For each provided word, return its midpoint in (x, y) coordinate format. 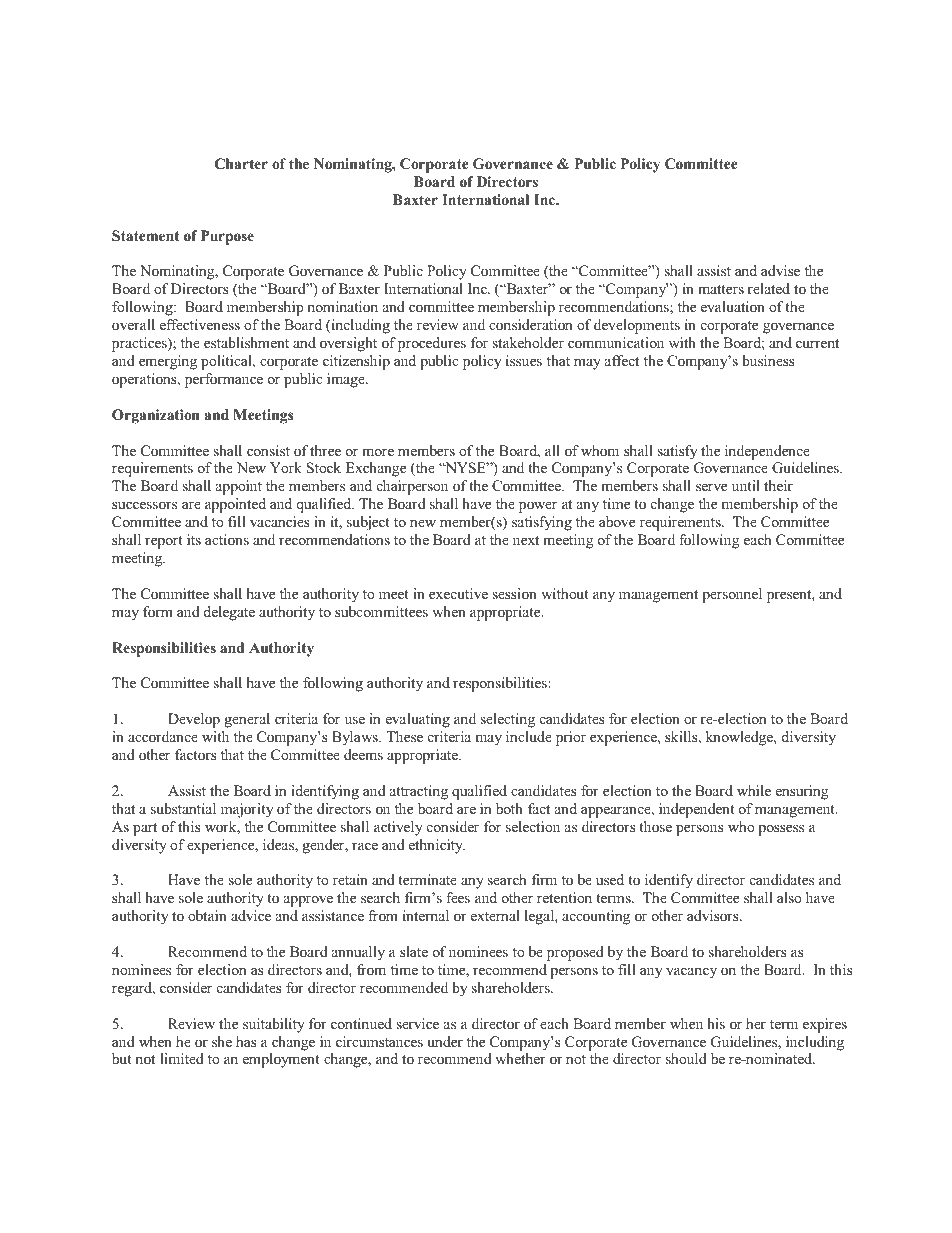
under (445, 1041)
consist (268, 450)
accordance (163, 736)
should (686, 1058)
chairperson (412, 487)
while (754, 790)
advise (780, 270)
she (222, 1041)
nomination (342, 306)
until (746, 485)
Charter (241, 164)
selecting (507, 720)
